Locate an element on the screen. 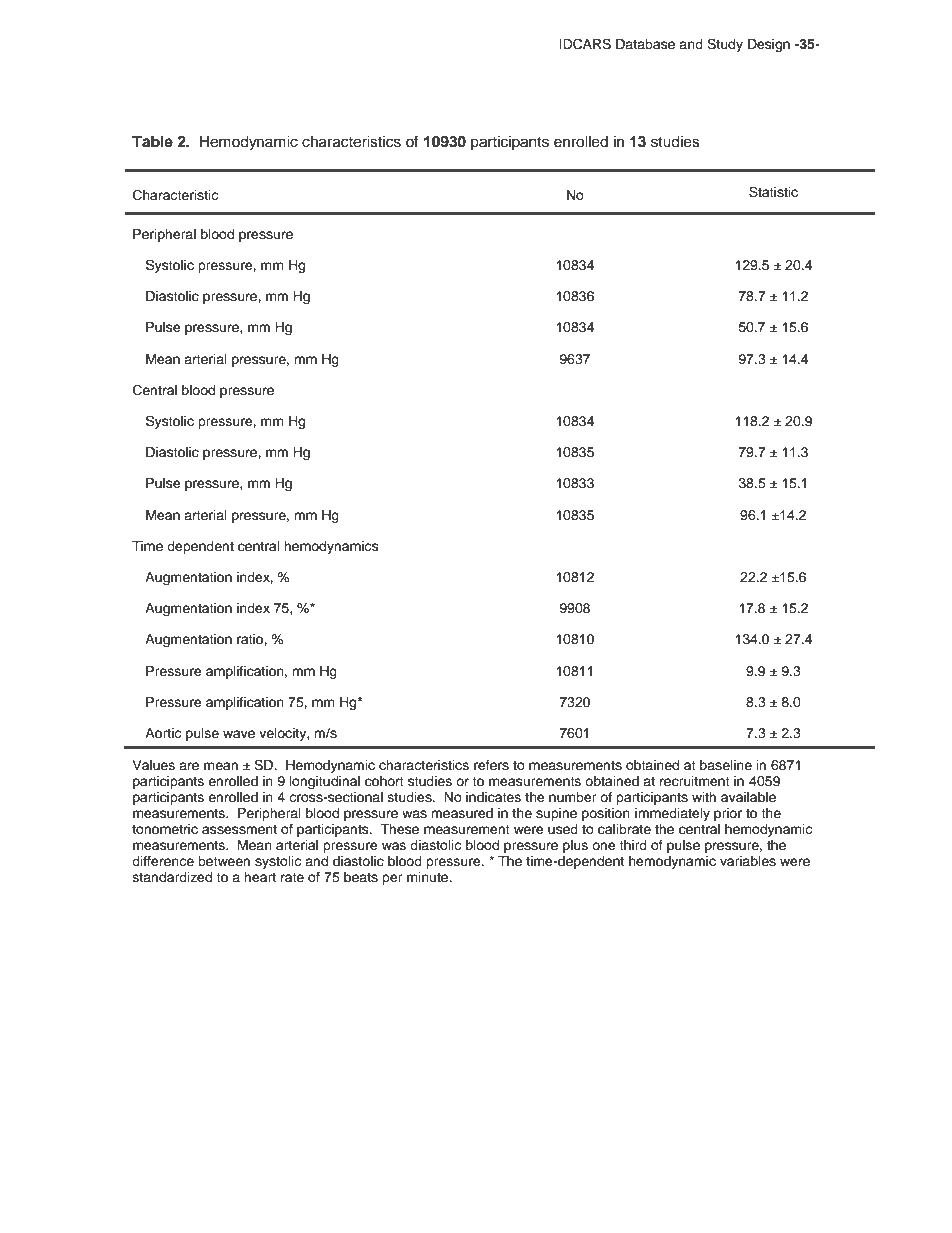  Database is located at coordinates (645, 44).
